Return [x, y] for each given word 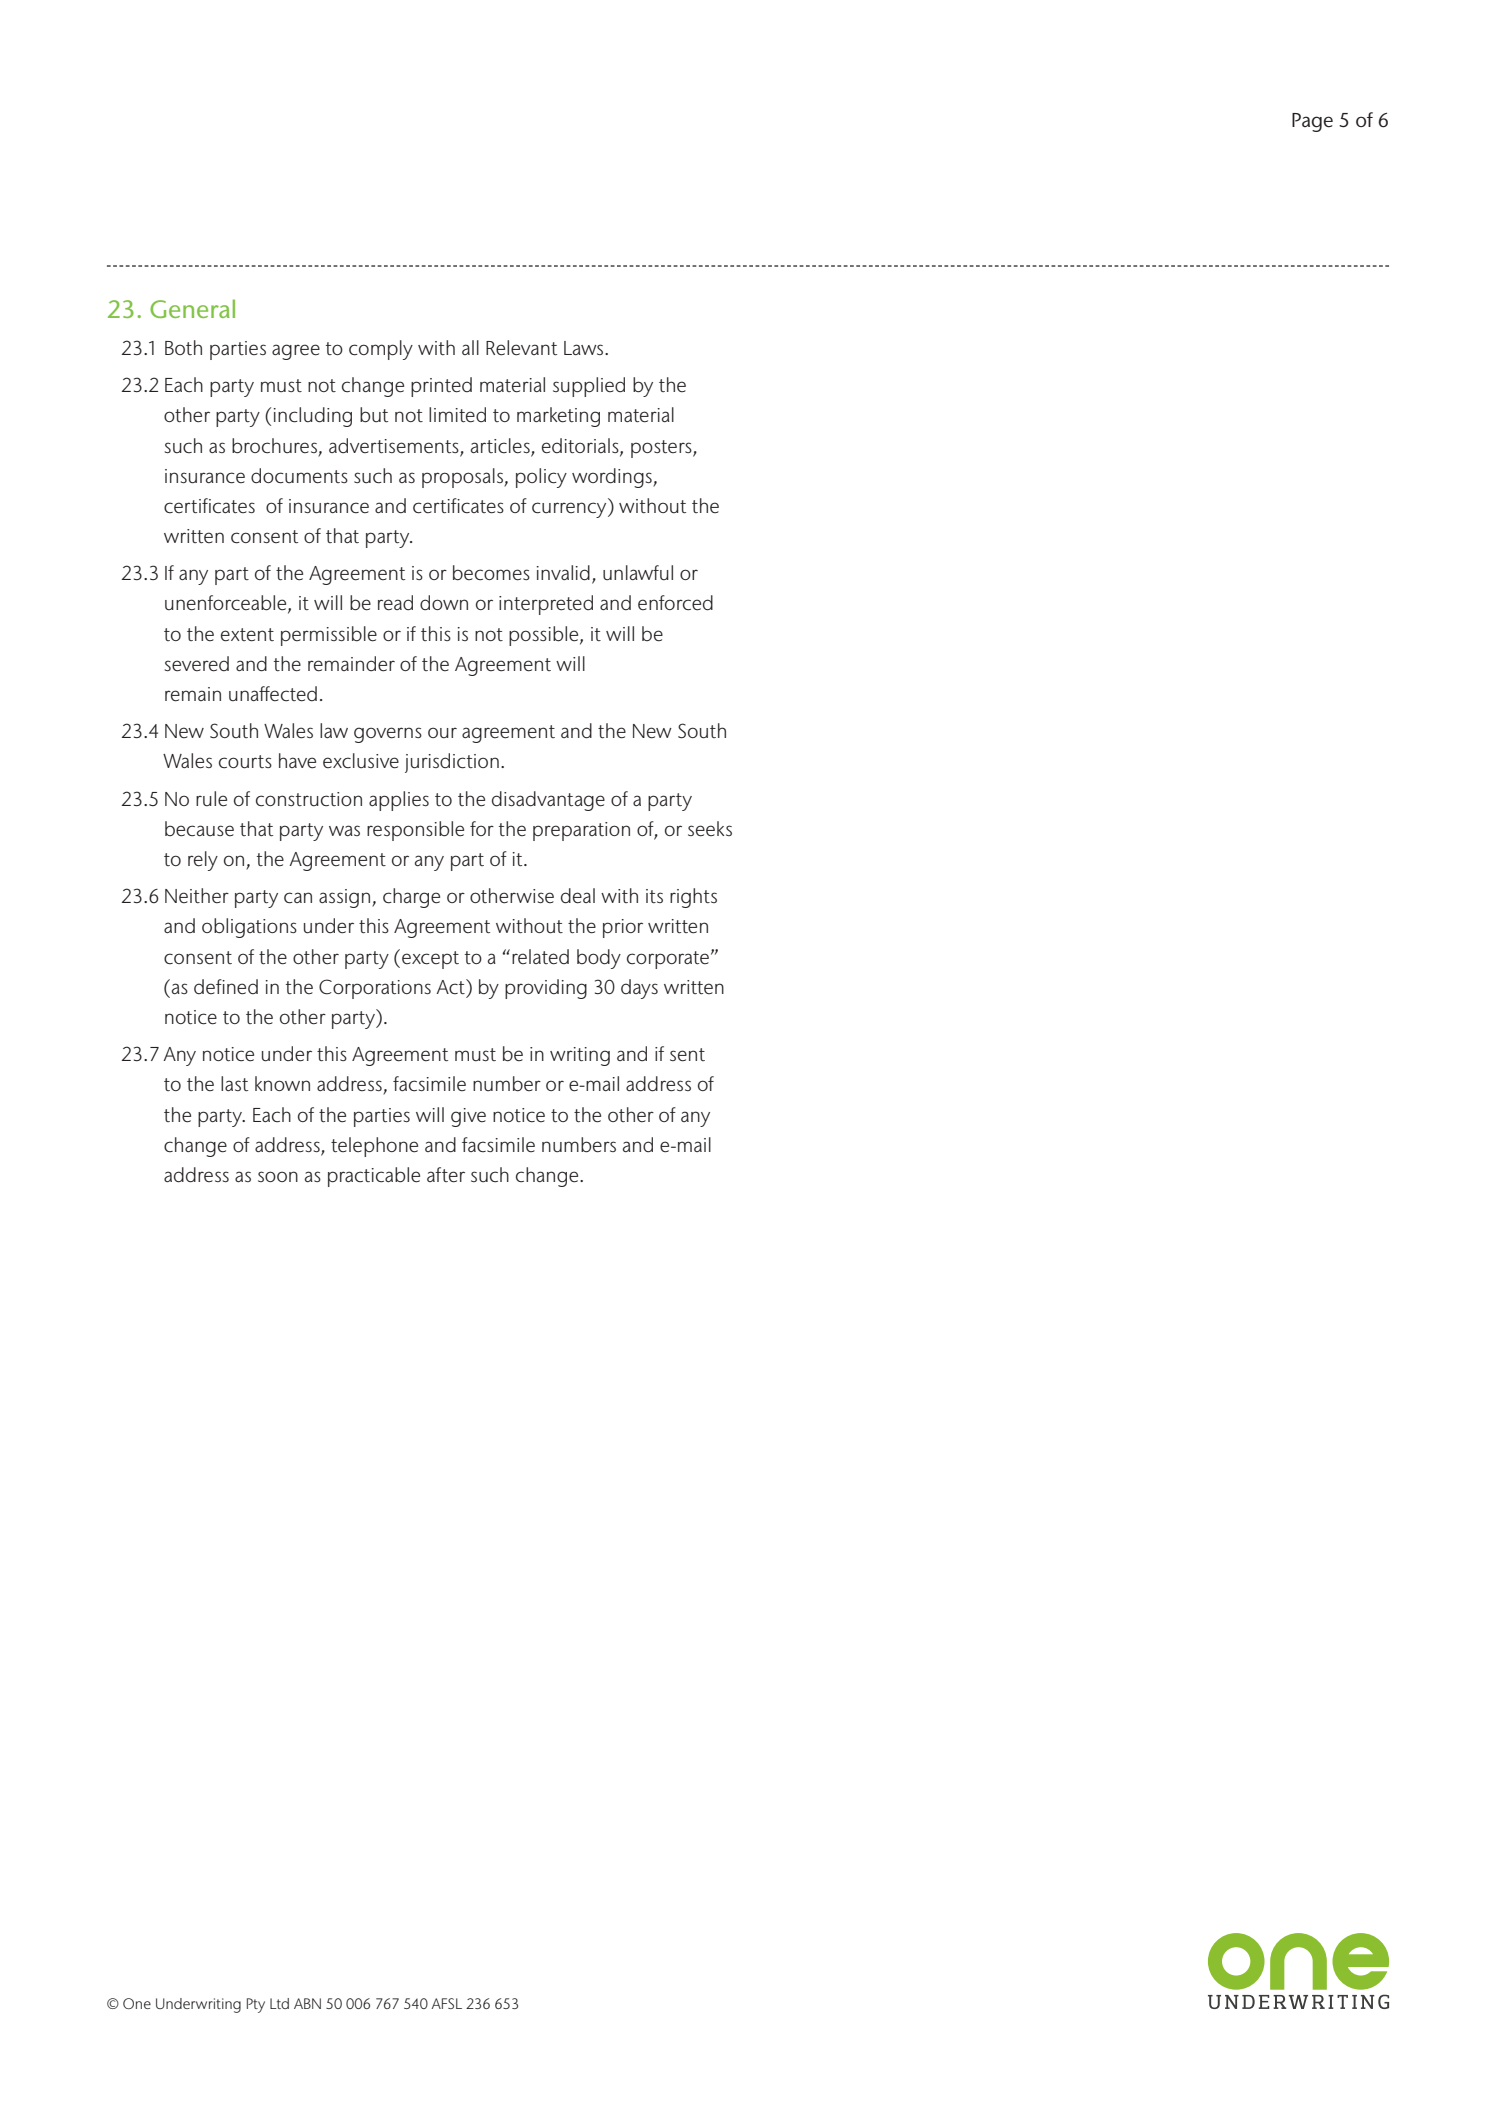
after [446, 1175]
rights [693, 898]
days [639, 989]
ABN [307, 2003]
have [297, 761]
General [192, 308]
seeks [710, 829]
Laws [585, 348]
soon [278, 1176]
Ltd [279, 2003]
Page [1312, 122]
